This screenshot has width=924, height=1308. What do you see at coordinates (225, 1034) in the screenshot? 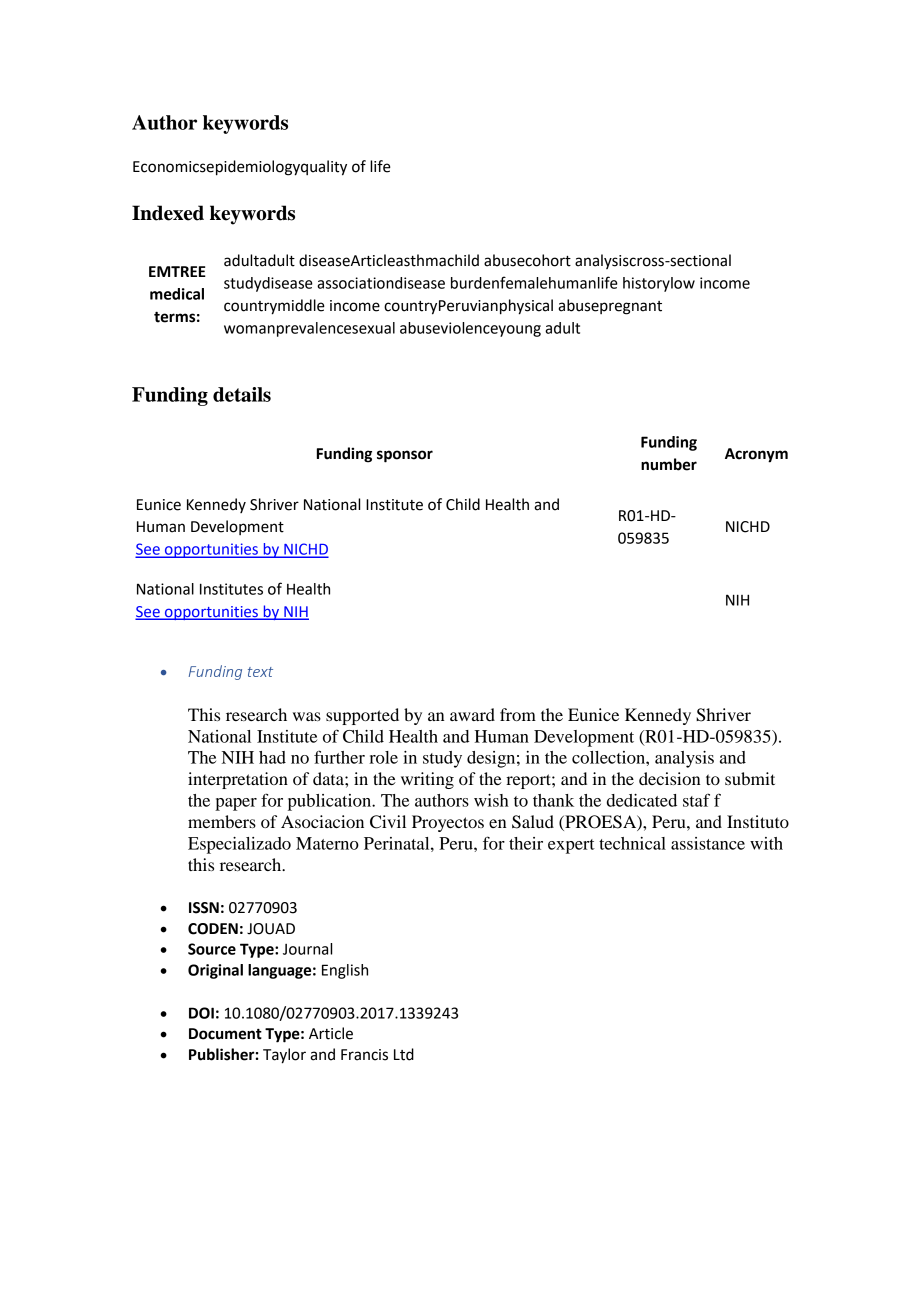
I see `Document` at bounding box center [225, 1034].
